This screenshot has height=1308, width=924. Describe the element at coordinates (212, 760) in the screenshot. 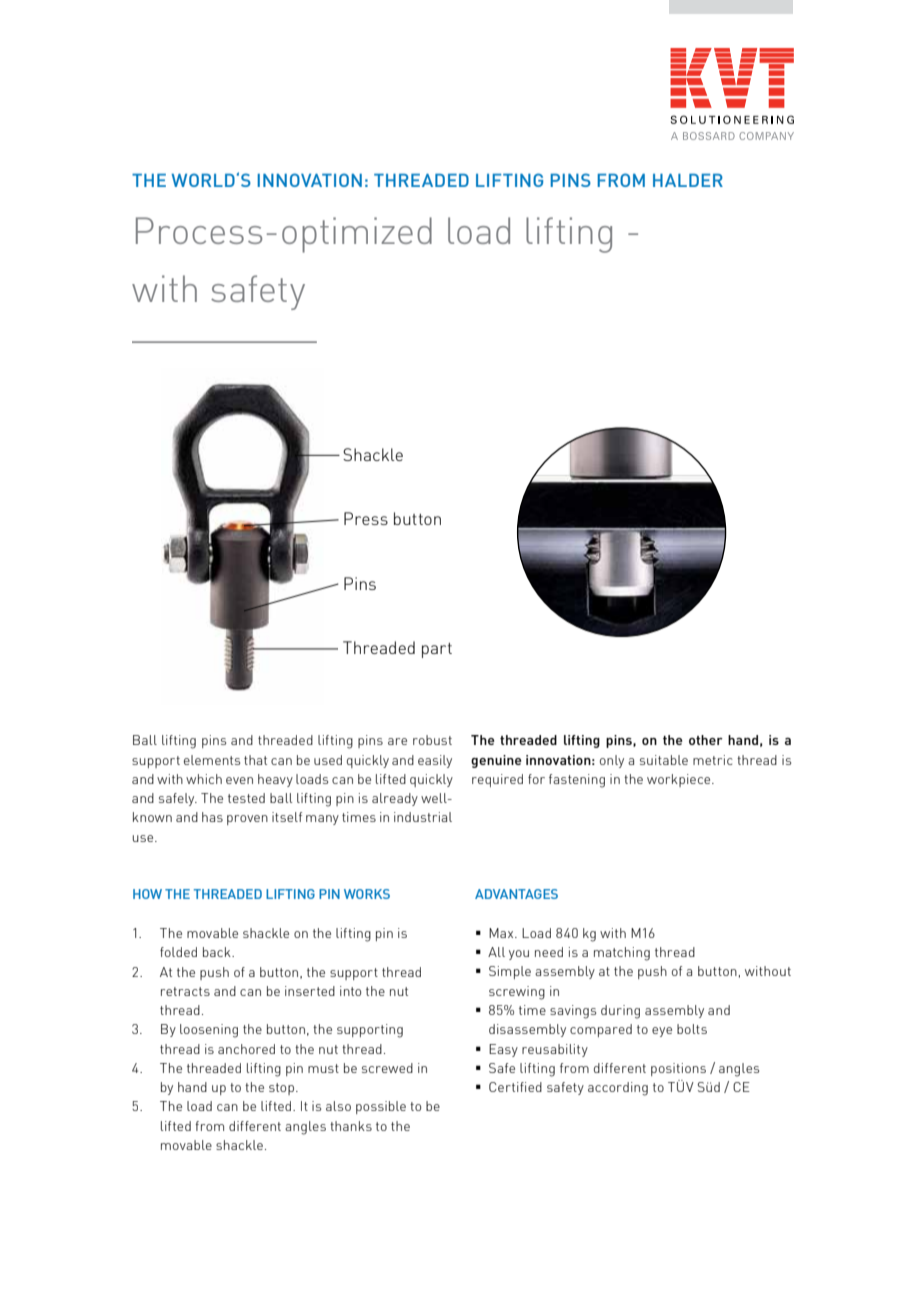

I see `elements` at that location.
